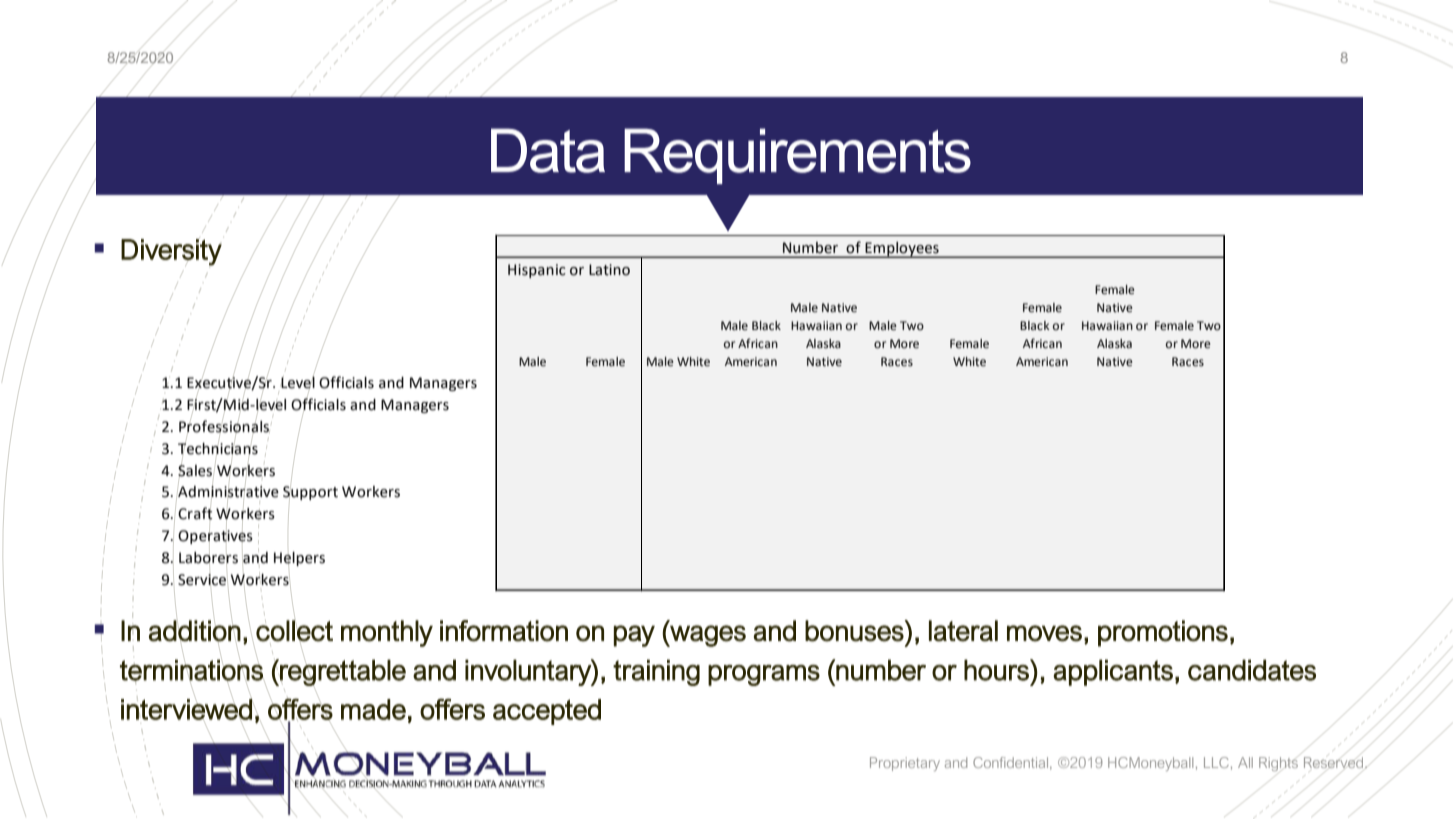 This page has height=819, width=1456. Describe the element at coordinates (905, 764) in the page. I see `Proprietary` at that location.
